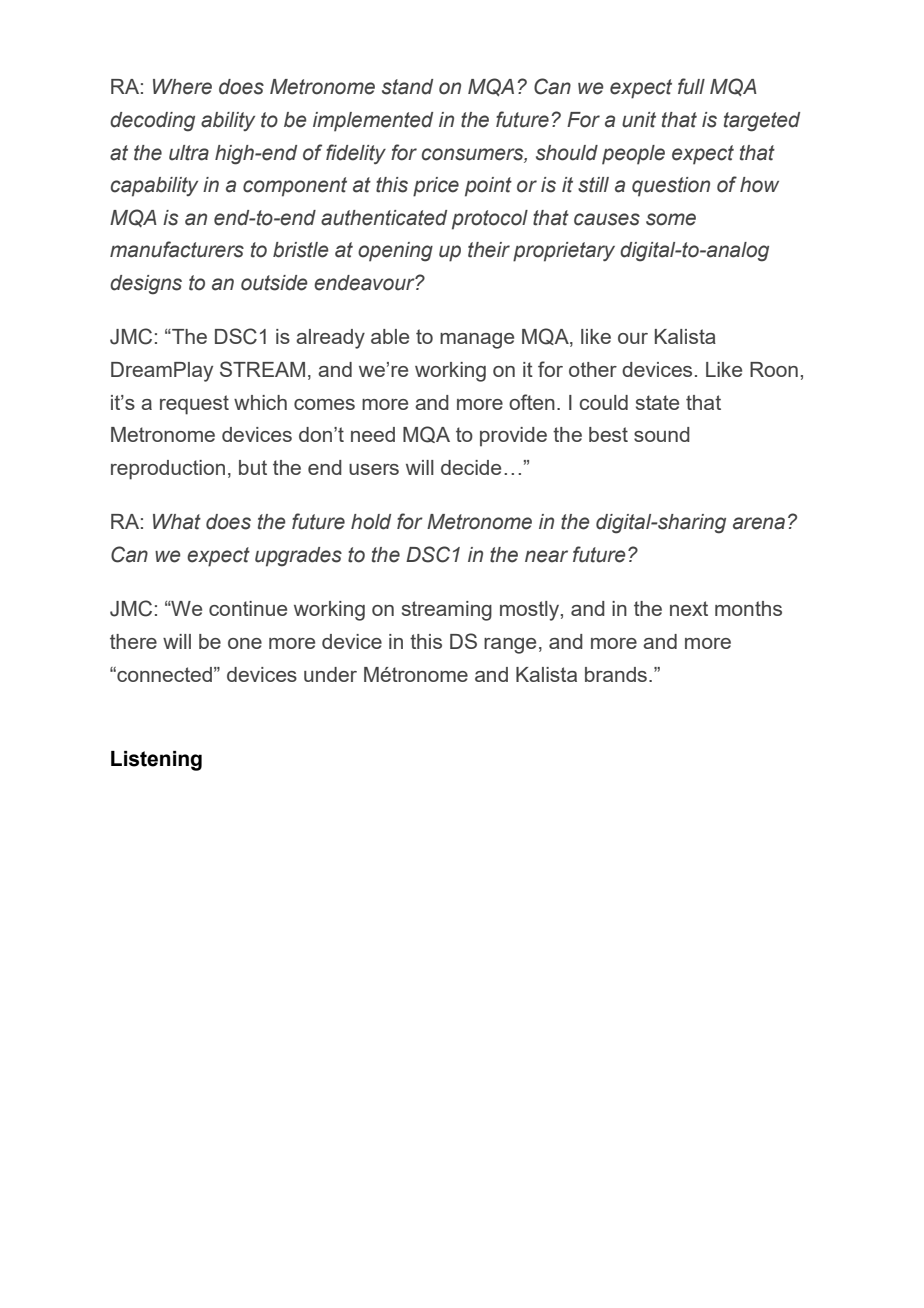 The height and width of the screenshot is (1308, 924). What do you see at coordinates (371, 522) in the screenshot?
I see `hold` at bounding box center [371, 522].
